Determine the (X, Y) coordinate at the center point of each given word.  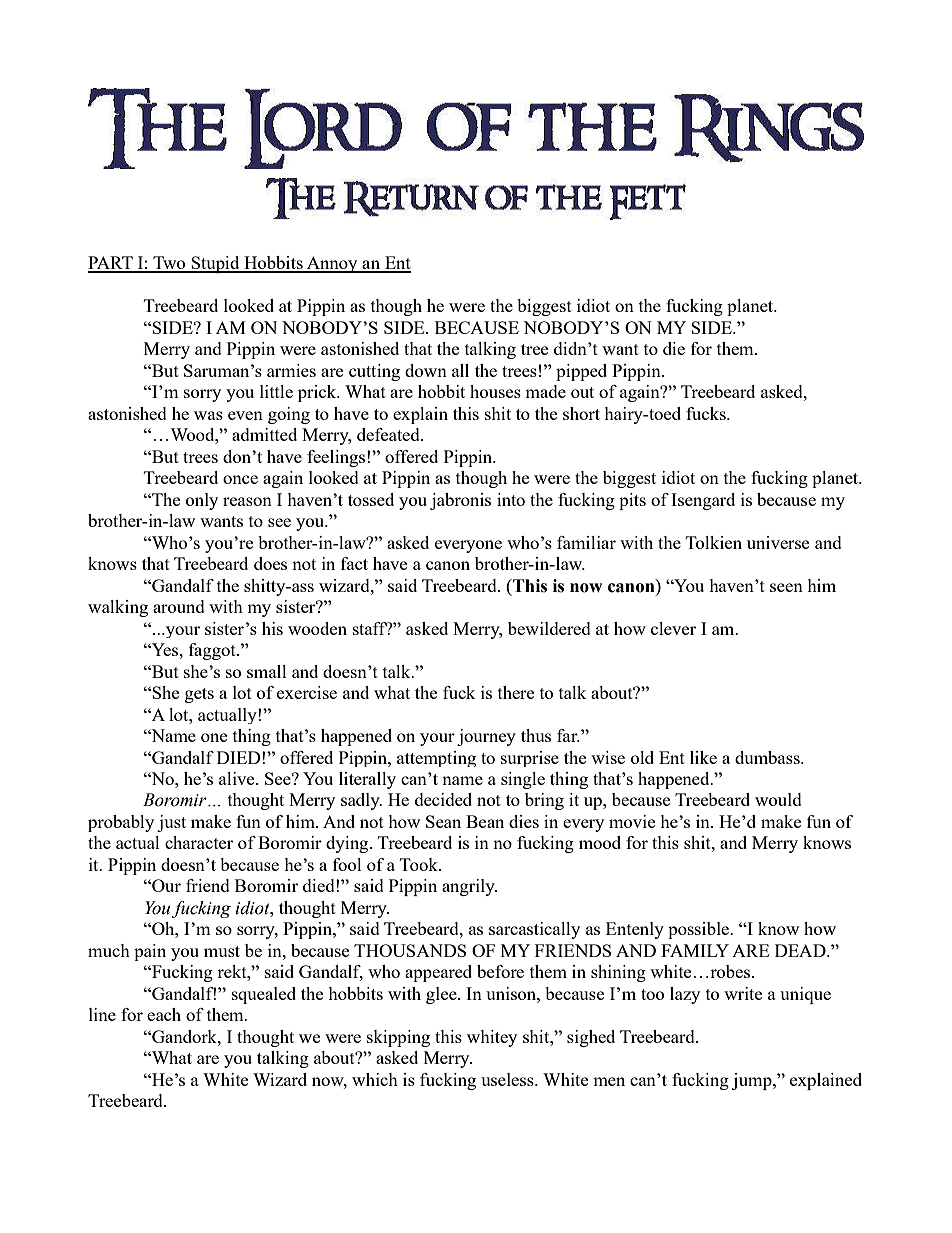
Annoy (332, 264)
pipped (581, 372)
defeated (389, 434)
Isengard (703, 501)
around (179, 606)
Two (169, 264)
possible (700, 930)
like (703, 757)
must (222, 951)
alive (238, 778)
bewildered (549, 628)
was (208, 415)
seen (786, 587)
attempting (436, 759)
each (164, 1014)
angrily (469, 887)
